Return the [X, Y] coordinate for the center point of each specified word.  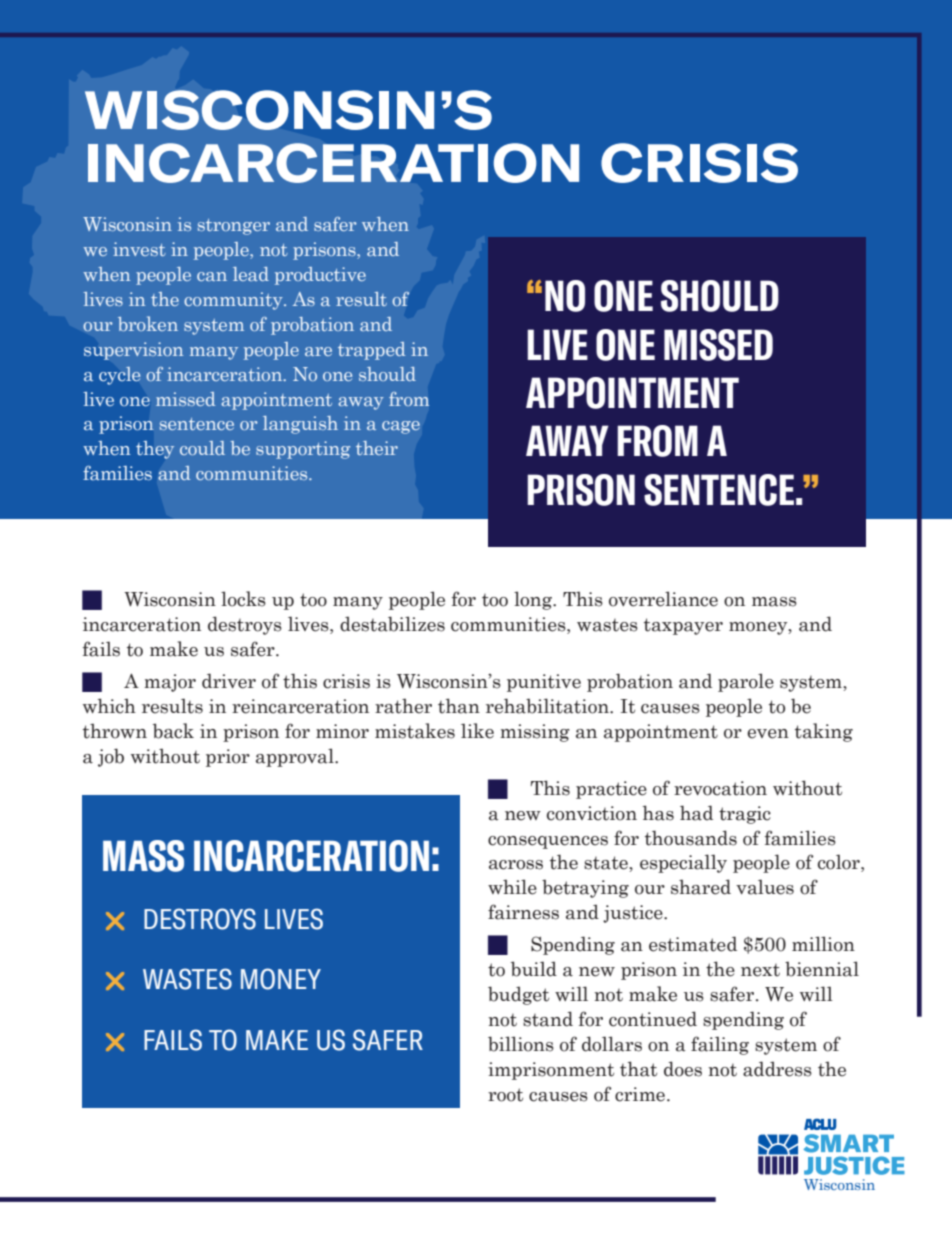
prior [228, 758]
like [477, 731]
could [202, 448]
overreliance [663, 599]
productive [320, 276]
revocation [720, 788]
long [534, 600]
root [505, 1095]
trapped [372, 351]
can [212, 276]
